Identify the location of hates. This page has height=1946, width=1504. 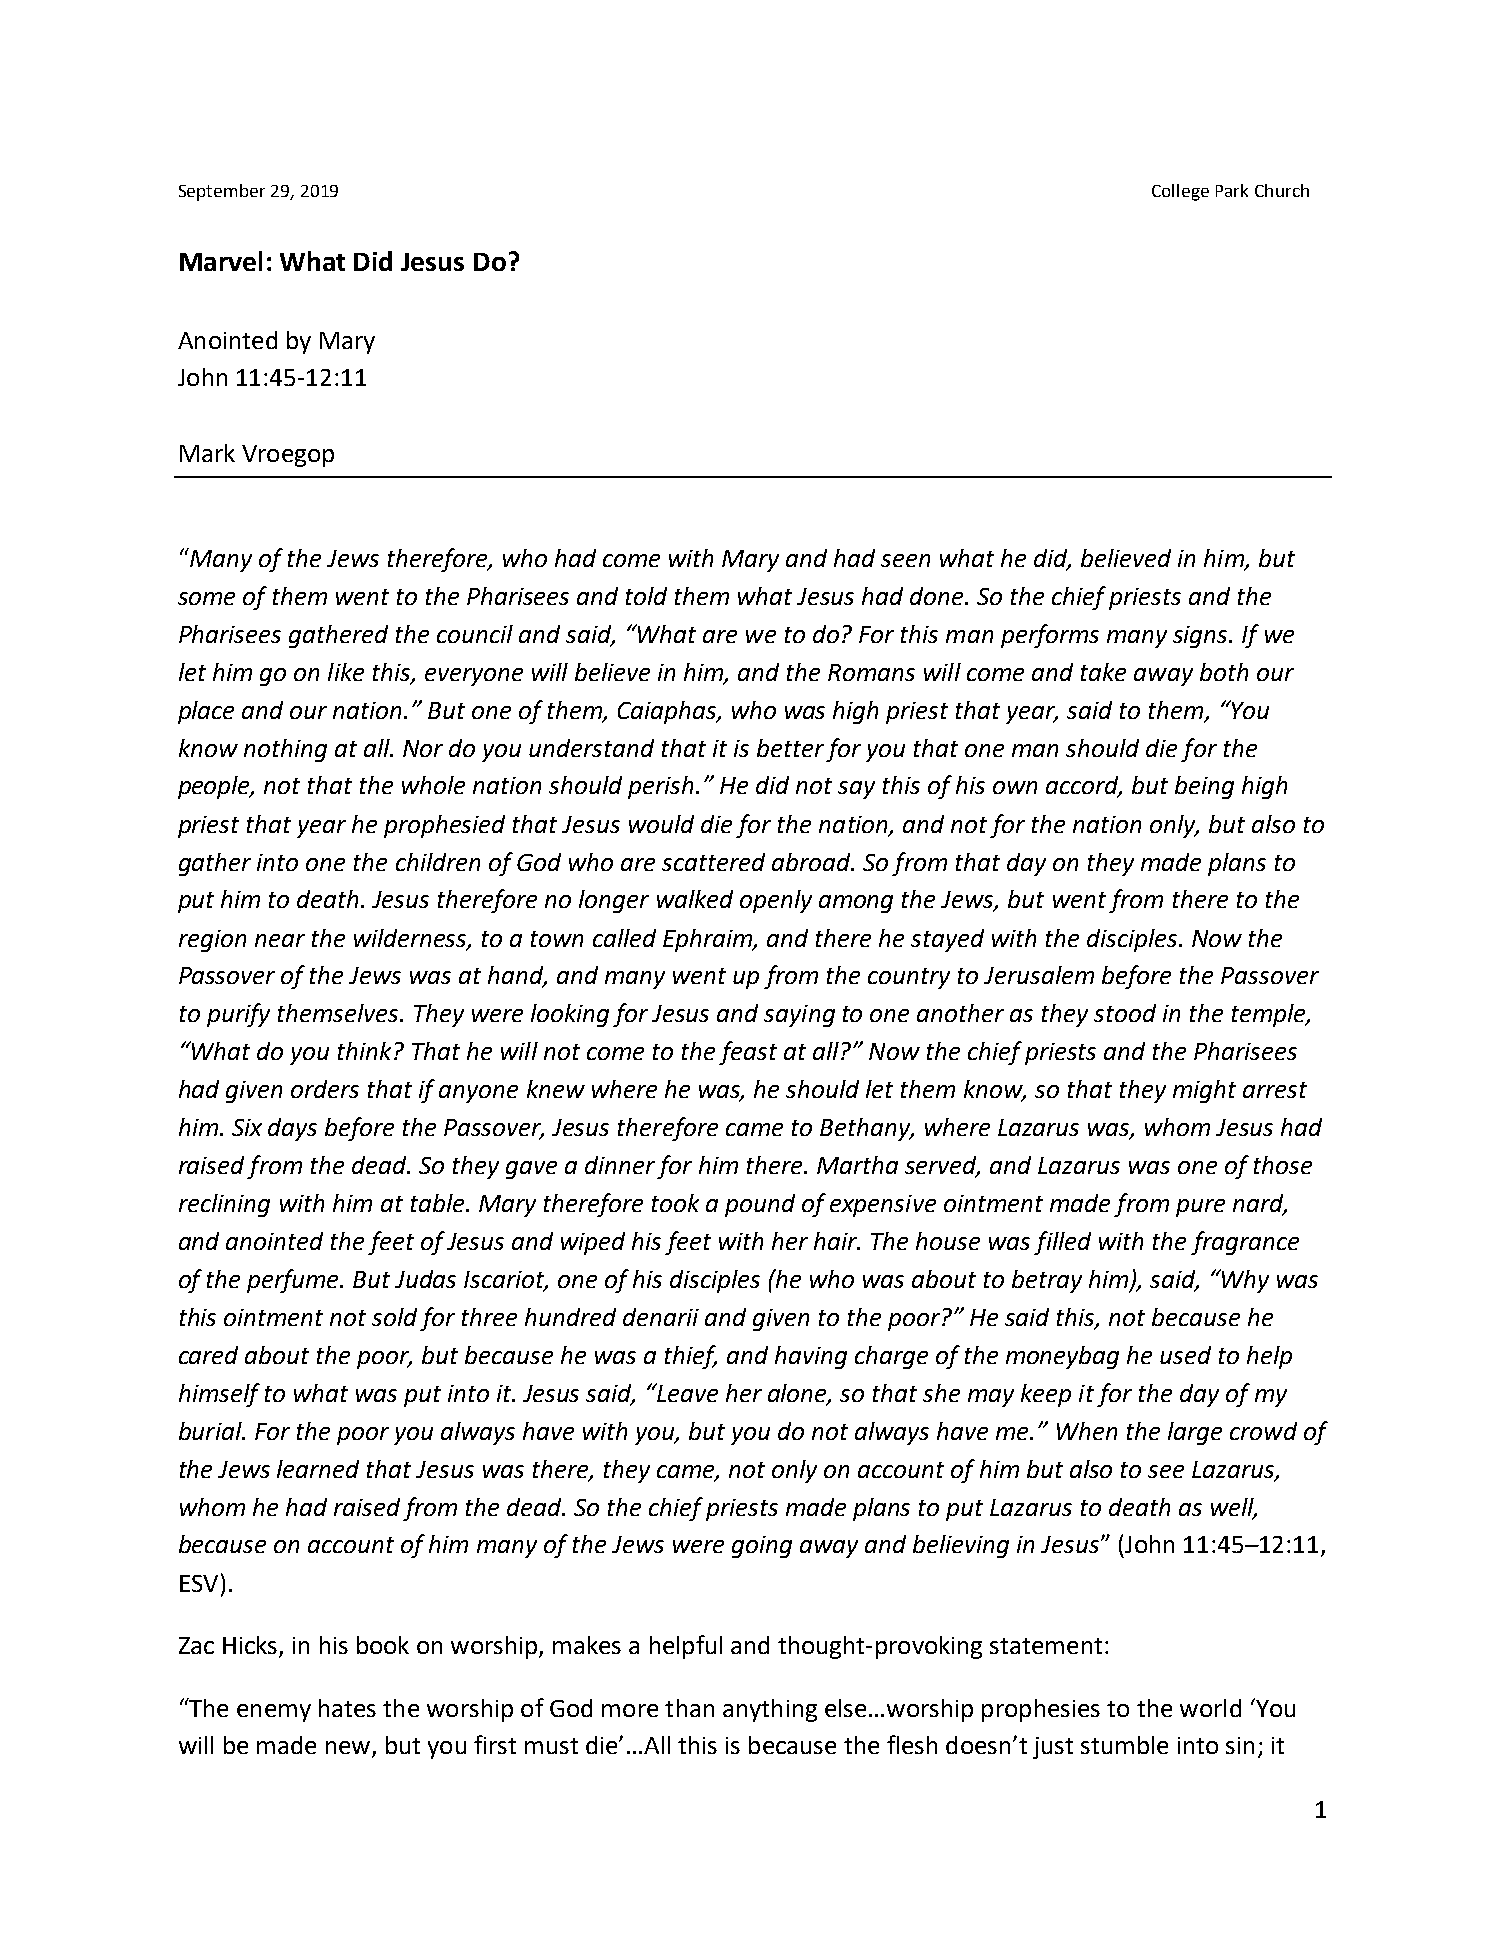
(347, 1708).
